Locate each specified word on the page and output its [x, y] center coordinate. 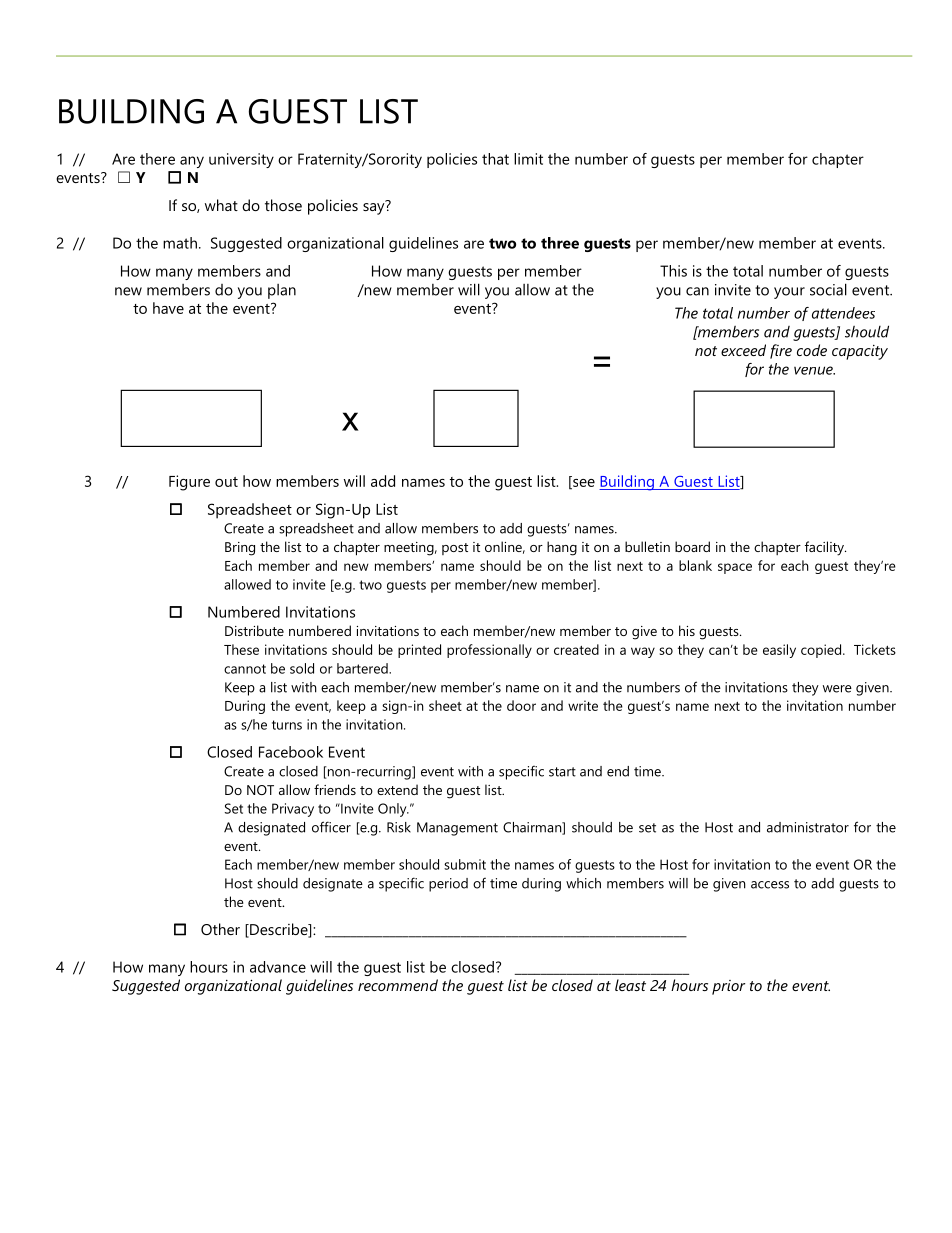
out [226, 482]
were [837, 689]
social [828, 289]
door [521, 705]
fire [781, 351]
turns [287, 725]
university [241, 160]
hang [562, 548]
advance [278, 967]
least [630, 985]
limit [528, 159]
